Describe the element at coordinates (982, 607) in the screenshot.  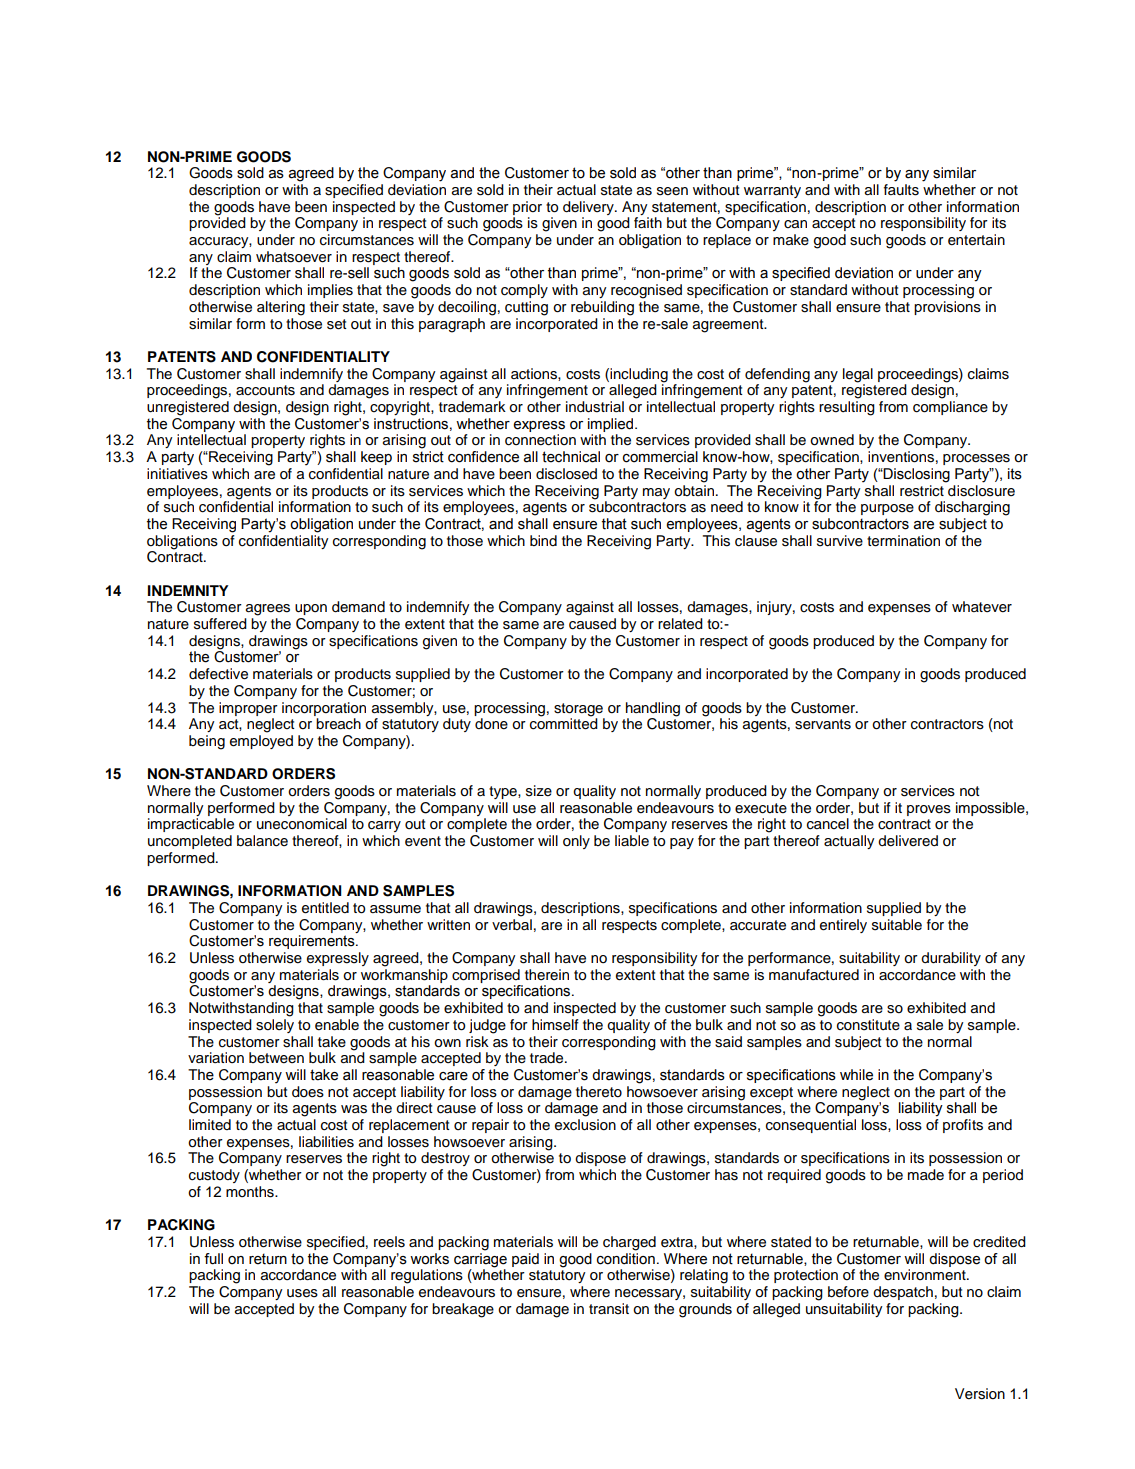
I see `whatever` at that location.
